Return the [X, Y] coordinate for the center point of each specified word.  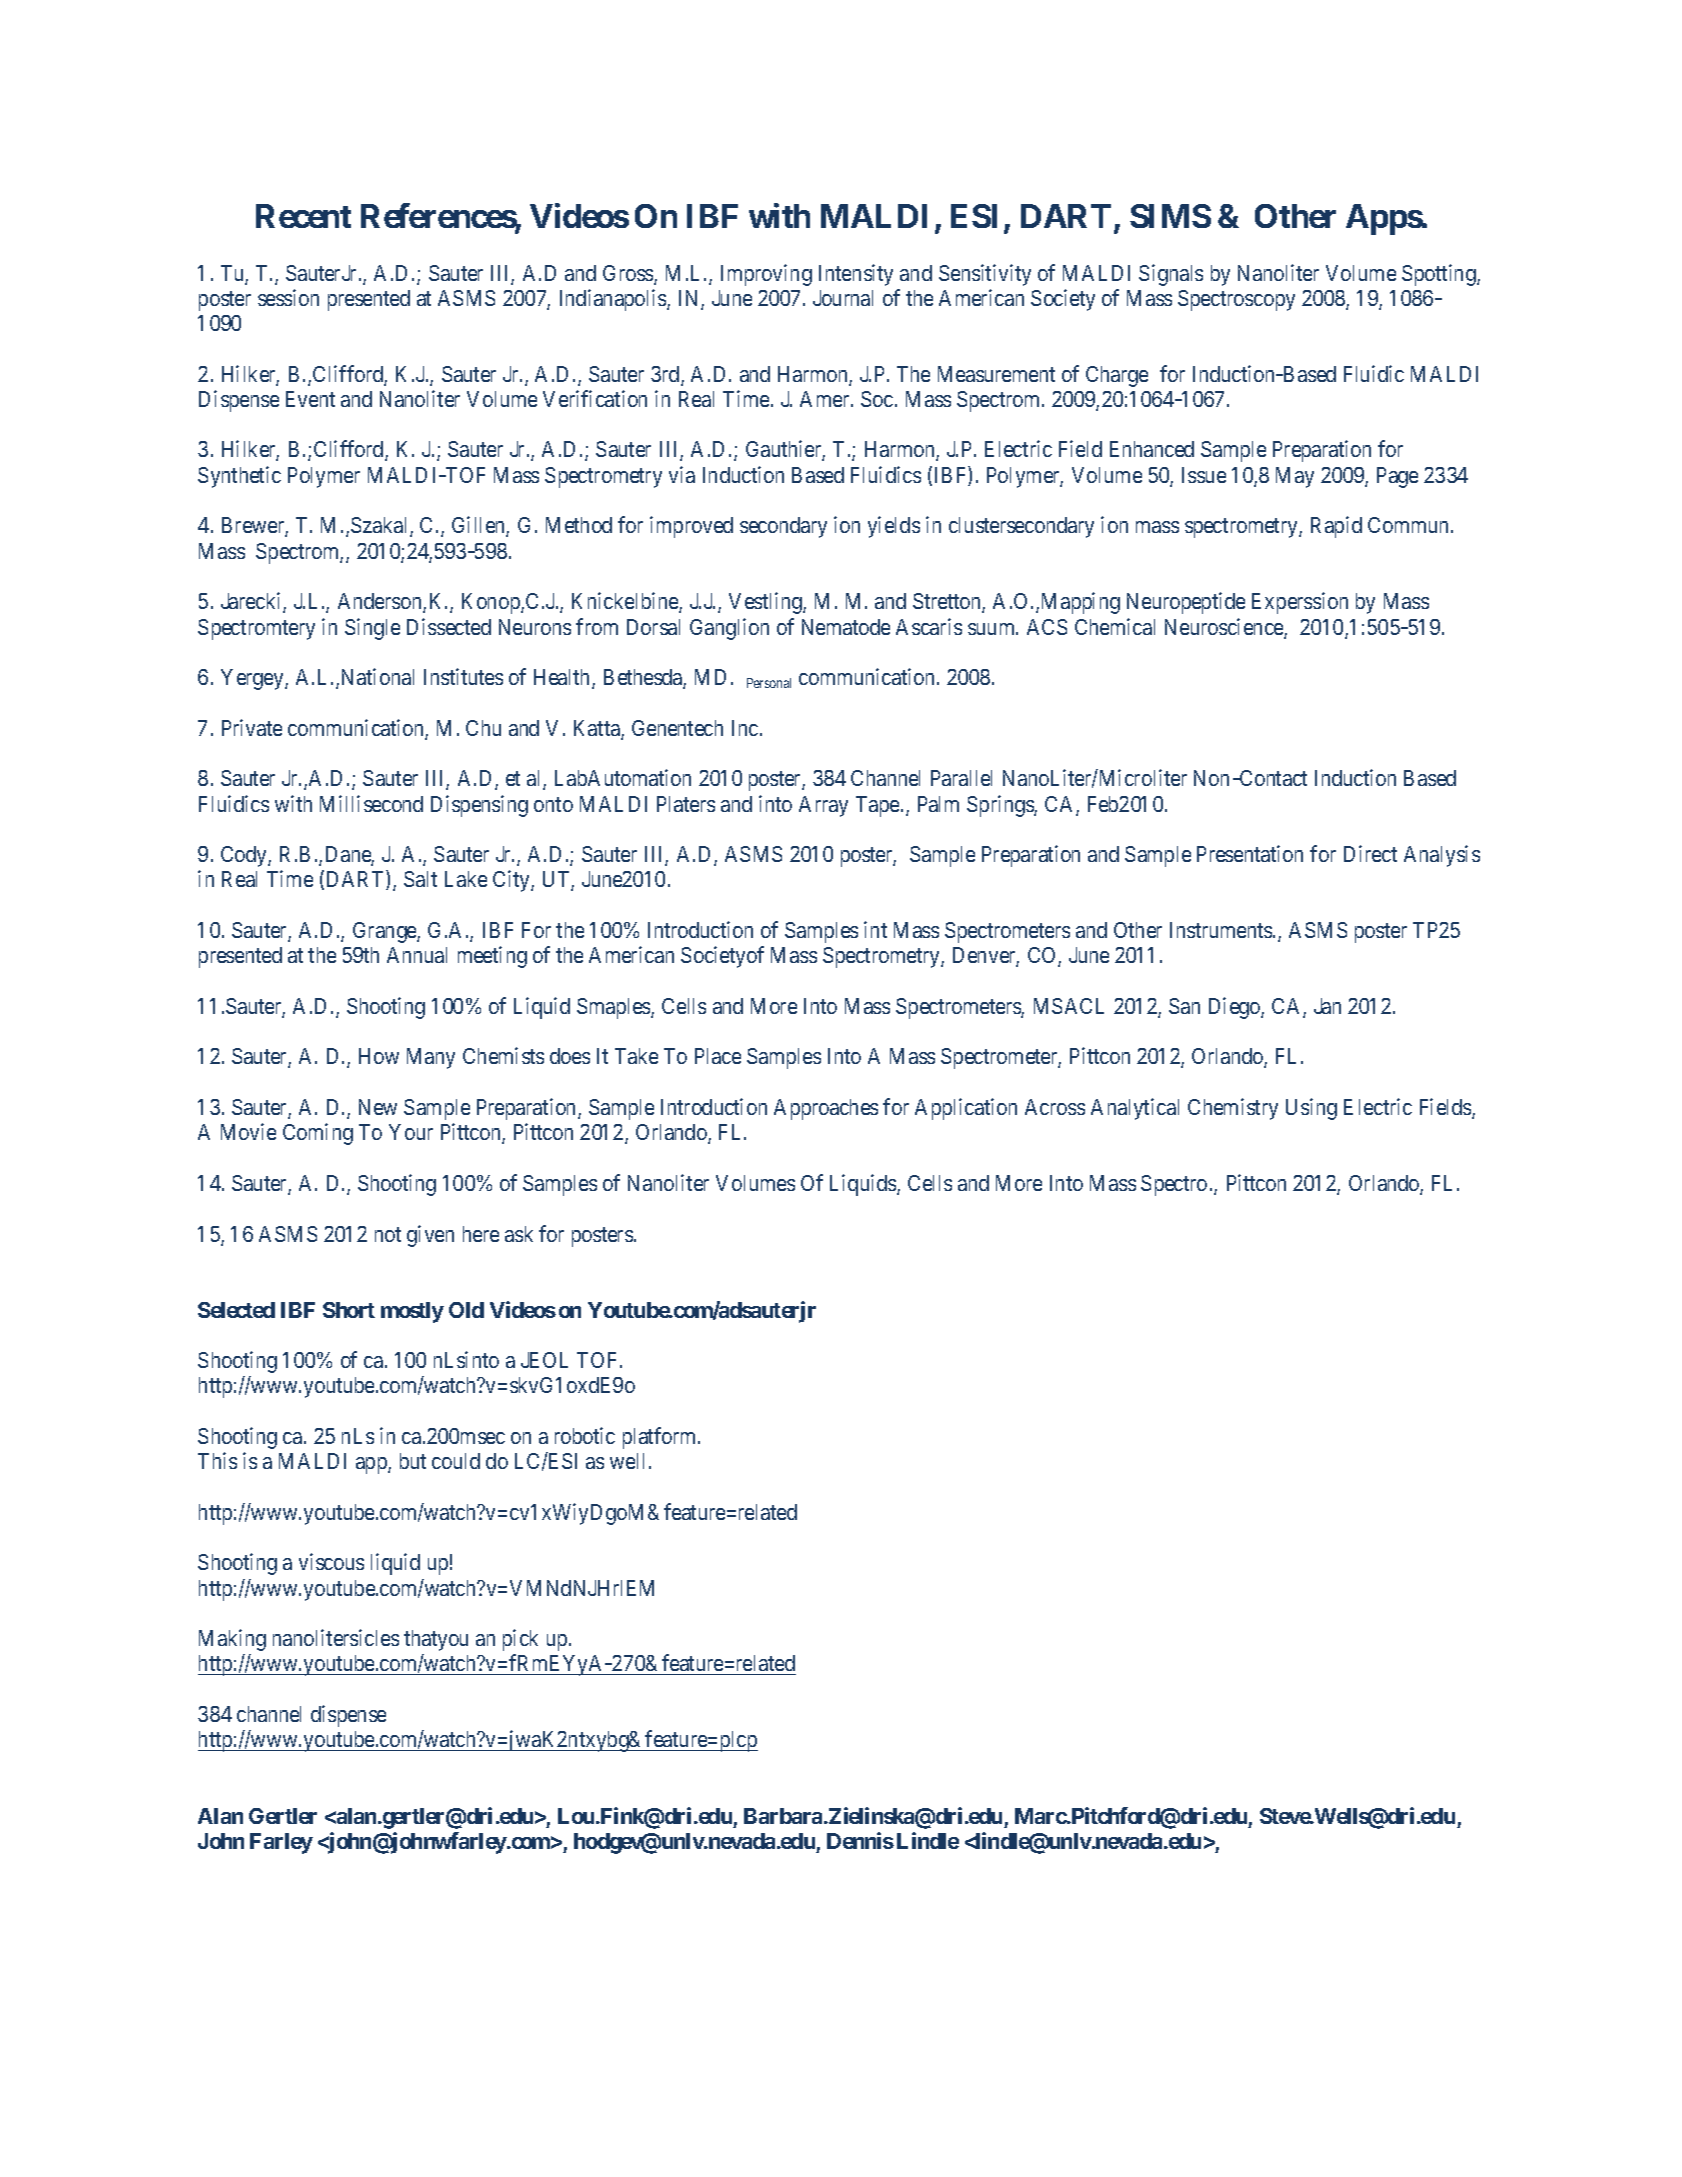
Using [1311, 1109]
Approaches [826, 1109]
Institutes [463, 676]
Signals [1171, 275]
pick [520, 1640]
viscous [331, 1561]
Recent [303, 216]
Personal [769, 683]
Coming [318, 1134]
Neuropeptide [1186, 603]
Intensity [856, 275]
